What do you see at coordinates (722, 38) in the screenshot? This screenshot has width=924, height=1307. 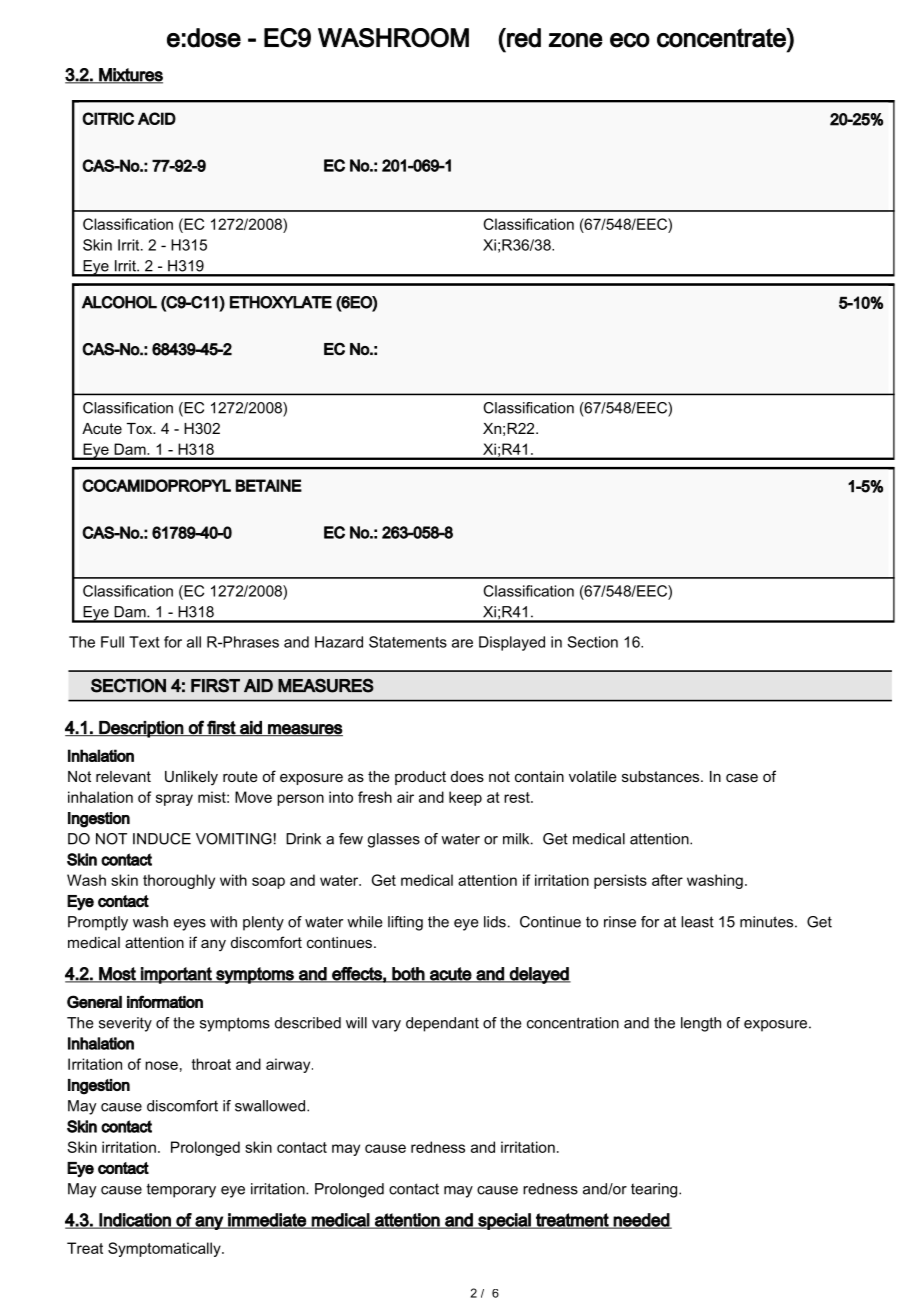 I see `concentrate` at bounding box center [722, 38].
